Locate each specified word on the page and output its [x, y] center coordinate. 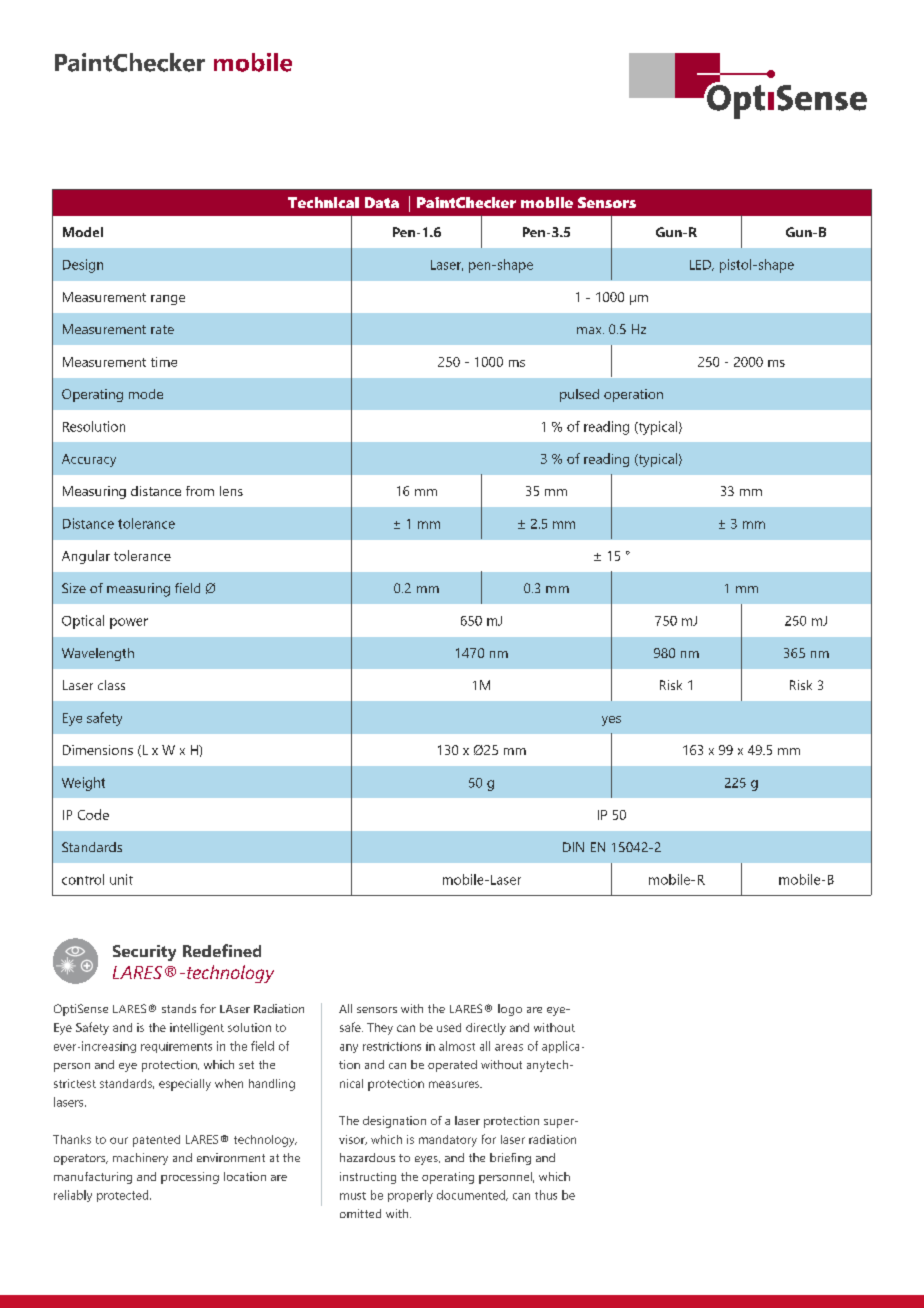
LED [701, 265]
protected [124, 1196]
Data [382, 202]
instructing [368, 1178]
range [168, 300]
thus [546, 1195]
